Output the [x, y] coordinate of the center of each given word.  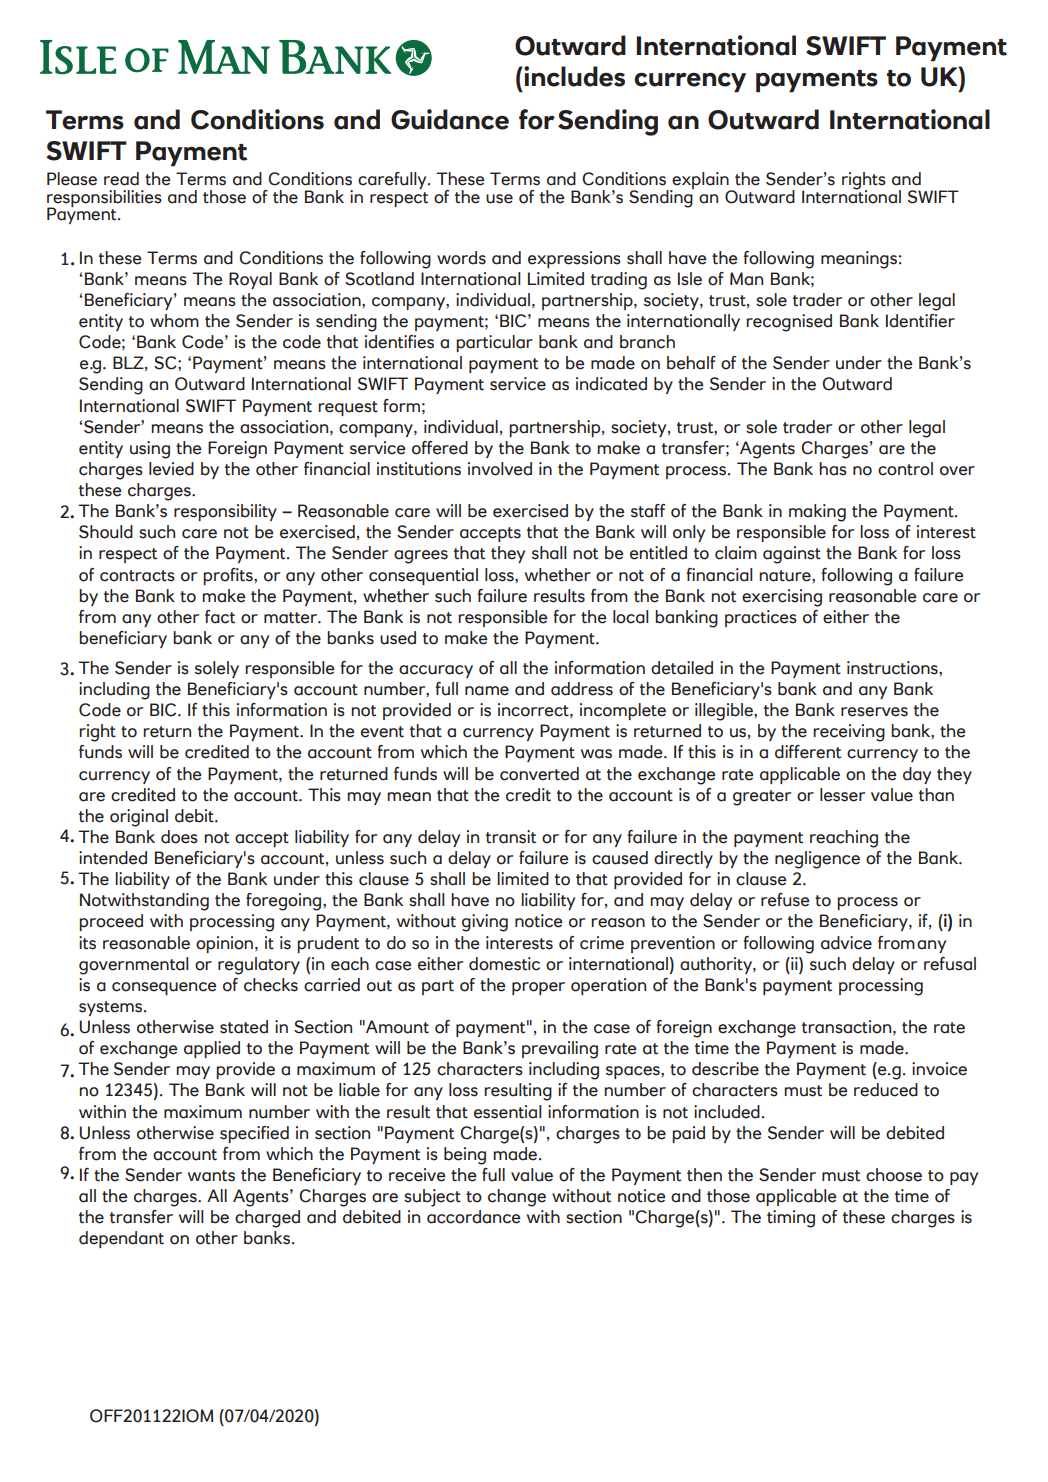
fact [220, 617]
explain [700, 182]
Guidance [450, 119]
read [121, 179]
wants [211, 1176]
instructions [893, 668]
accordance [474, 1217]
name [487, 691]
